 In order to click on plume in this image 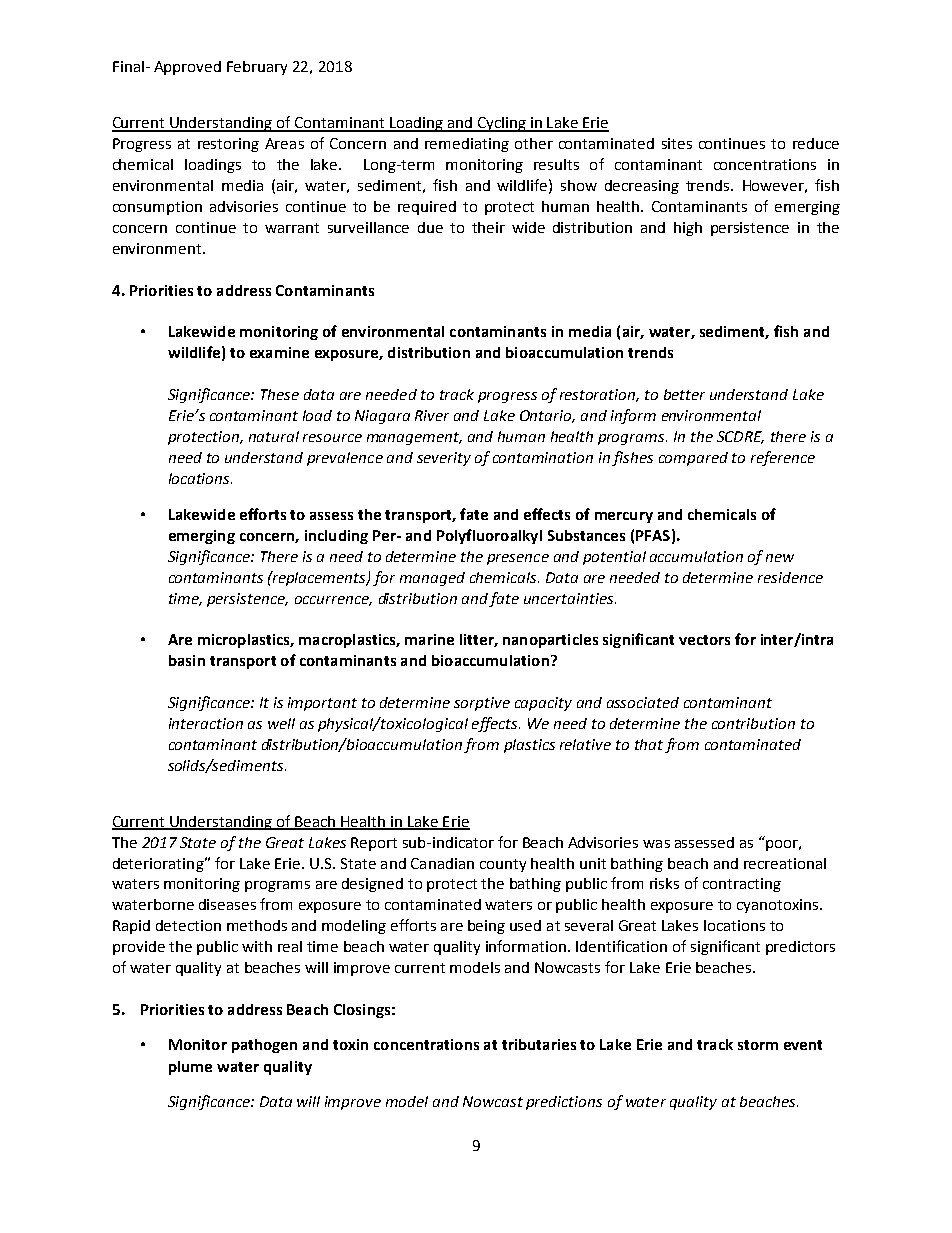, I will do `click(190, 1068)`.
